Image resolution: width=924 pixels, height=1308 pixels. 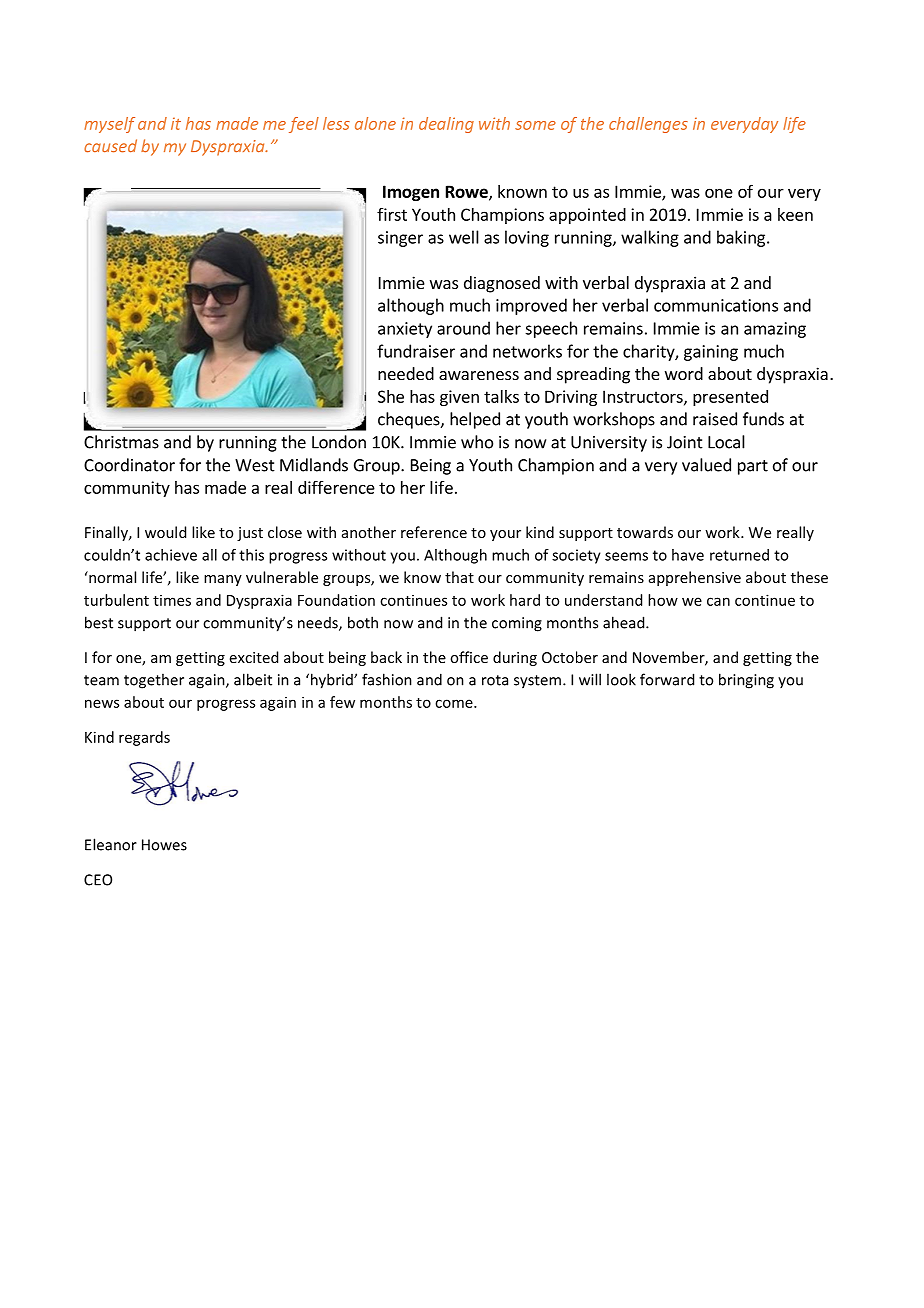 What do you see at coordinates (446, 125) in the screenshot?
I see `dealing` at bounding box center [446, 125].
